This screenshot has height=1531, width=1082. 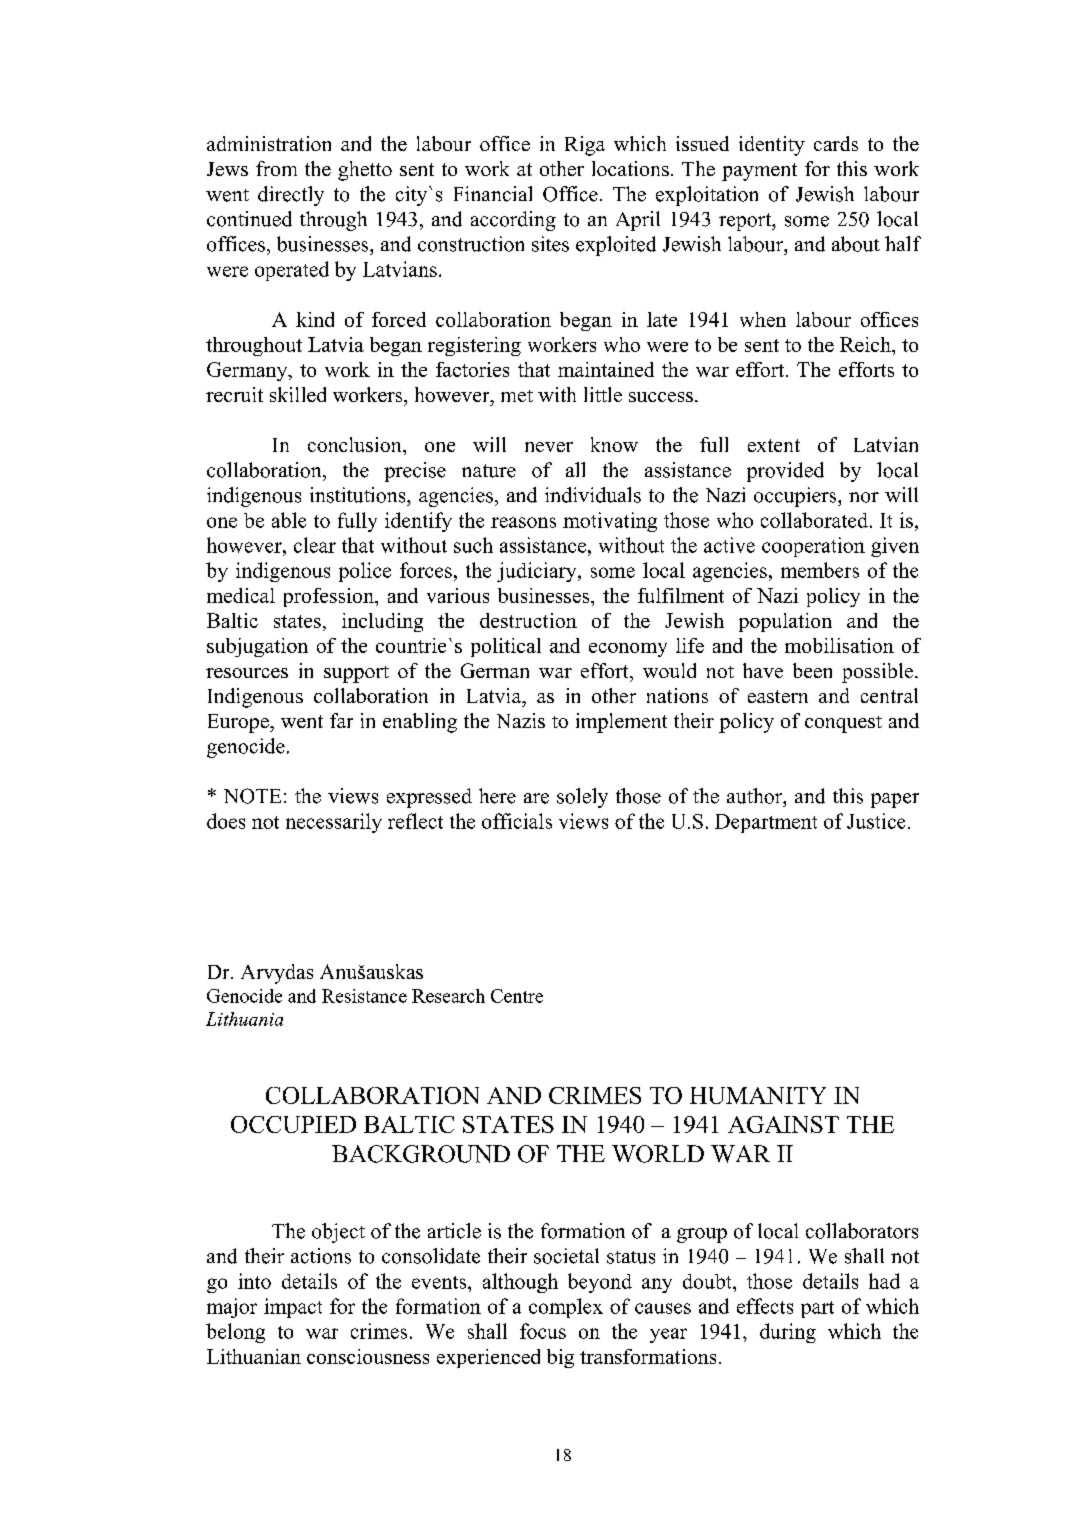 What do you see at coordinates (836, 143) in the screenshot?
I see `cards` at bounding box center [836, 143].
